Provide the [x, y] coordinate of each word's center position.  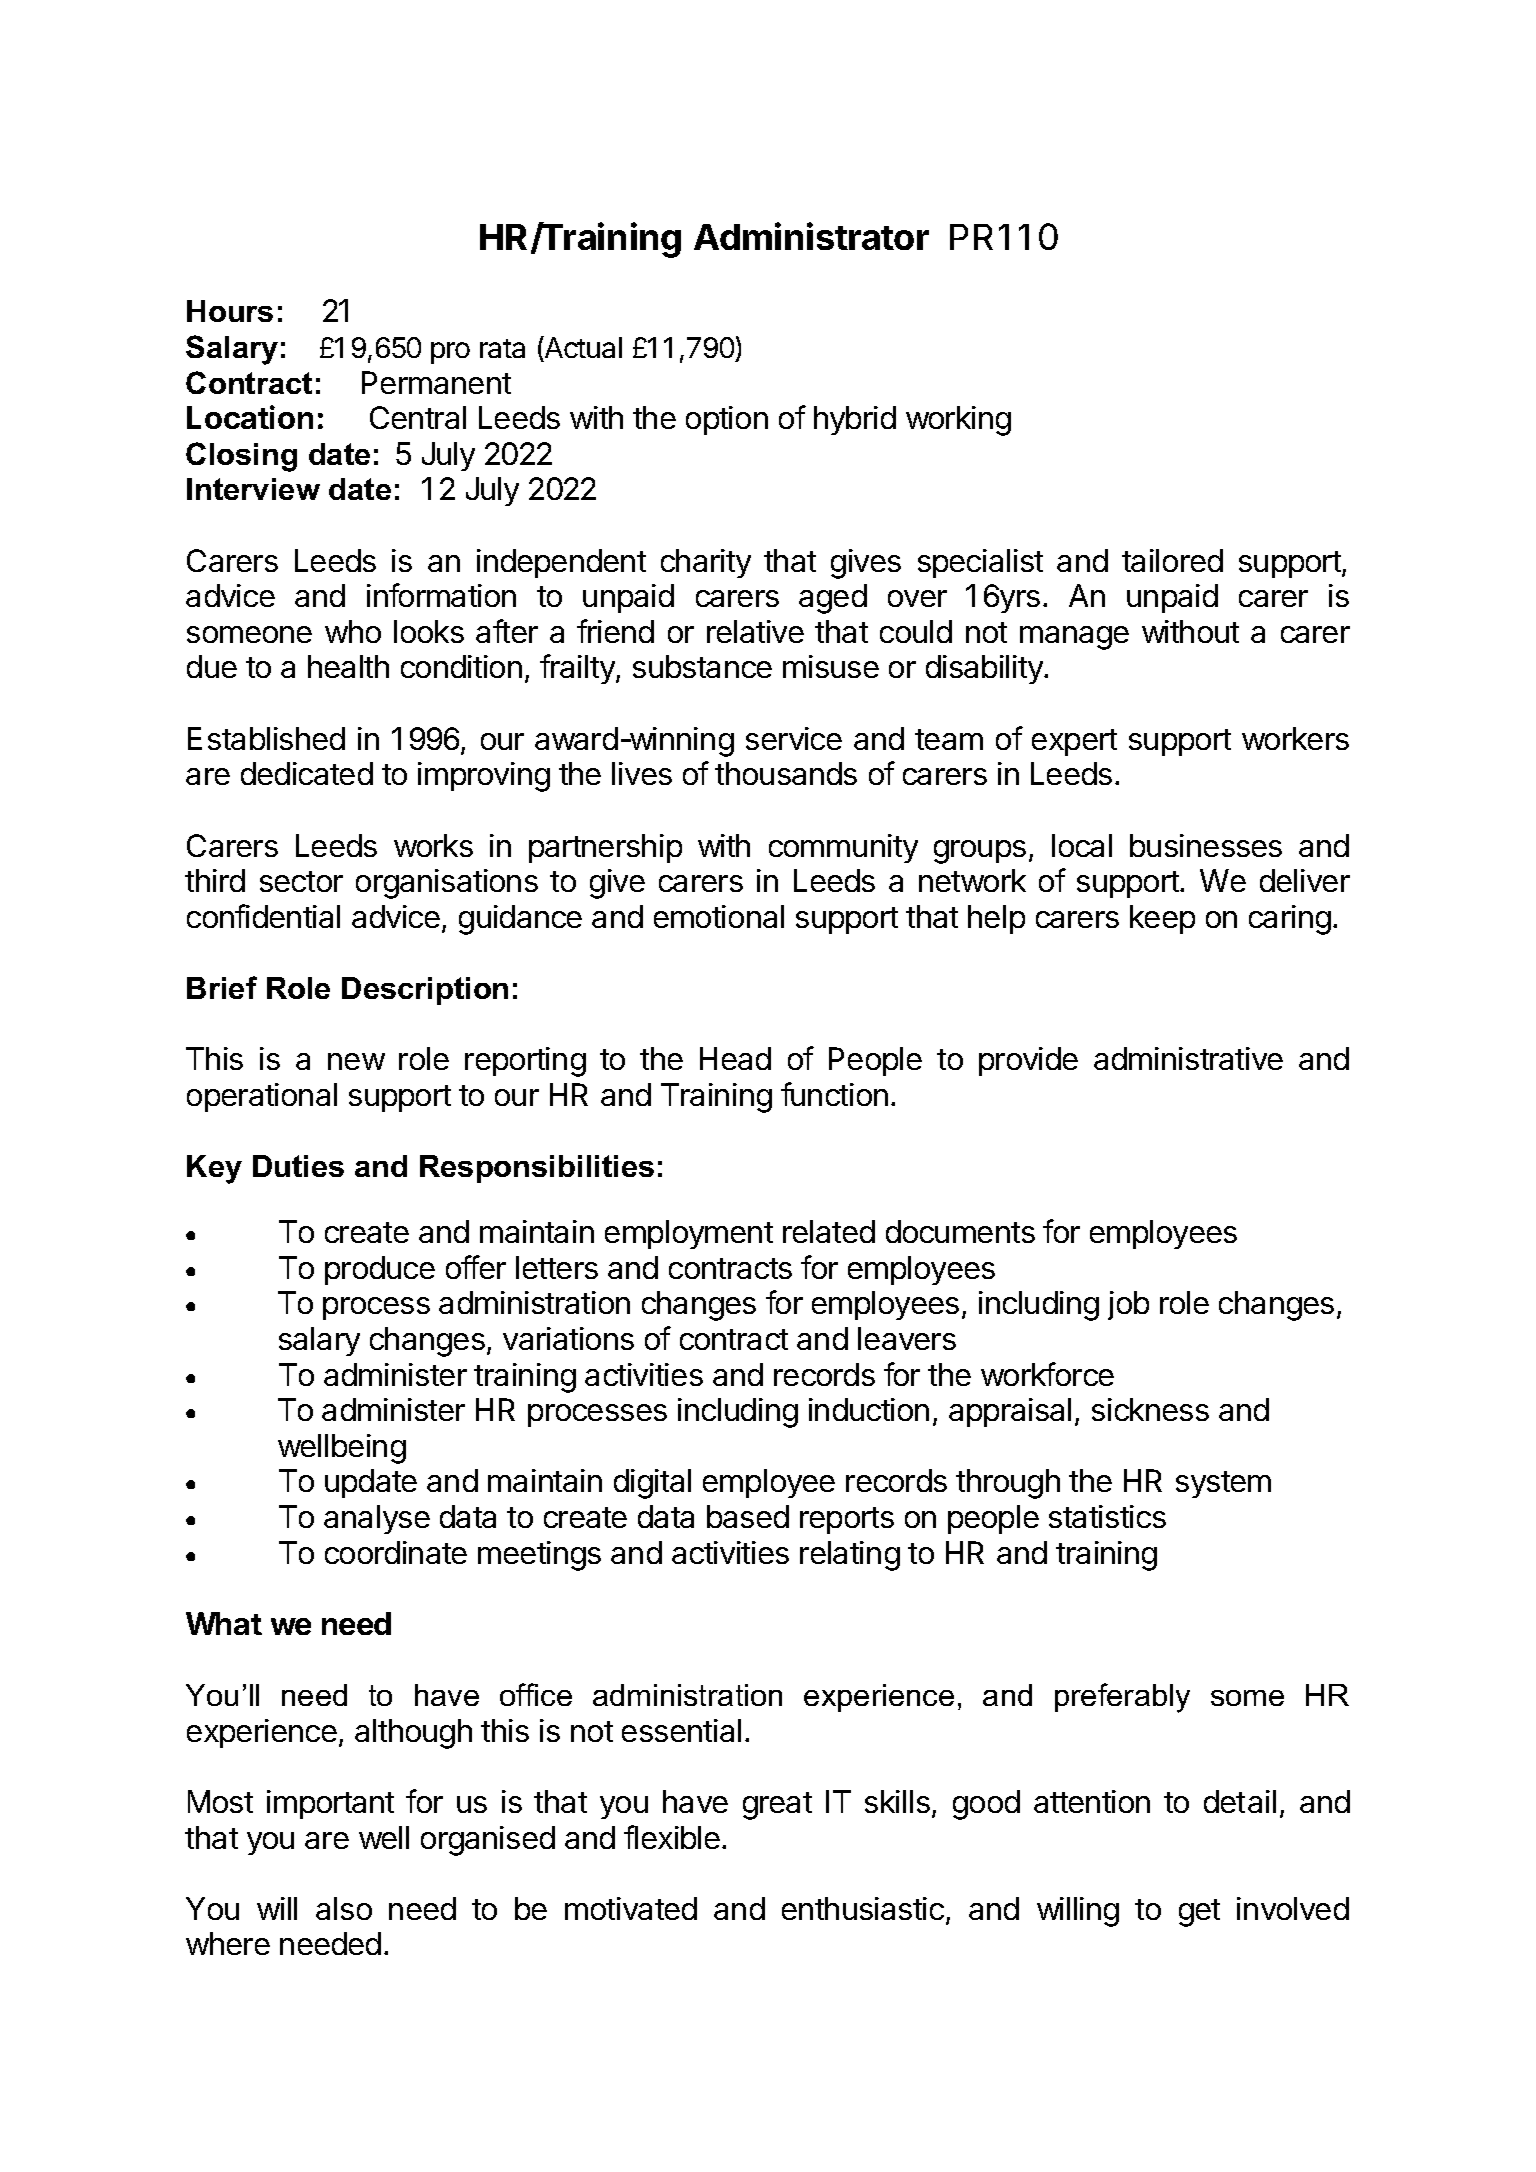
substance [702, 666]
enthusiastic [863, 1908]
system [1223, 1484]
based [748, 1516]
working [958, 421]
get [1199, 1913]
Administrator [811, 236]
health [348, 666]
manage [1074, 638]
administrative [1188, 1058]
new [356, 1061]
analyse [377, 1519]
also [344, 1908]
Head [735, 1058]
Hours [230, 311]
